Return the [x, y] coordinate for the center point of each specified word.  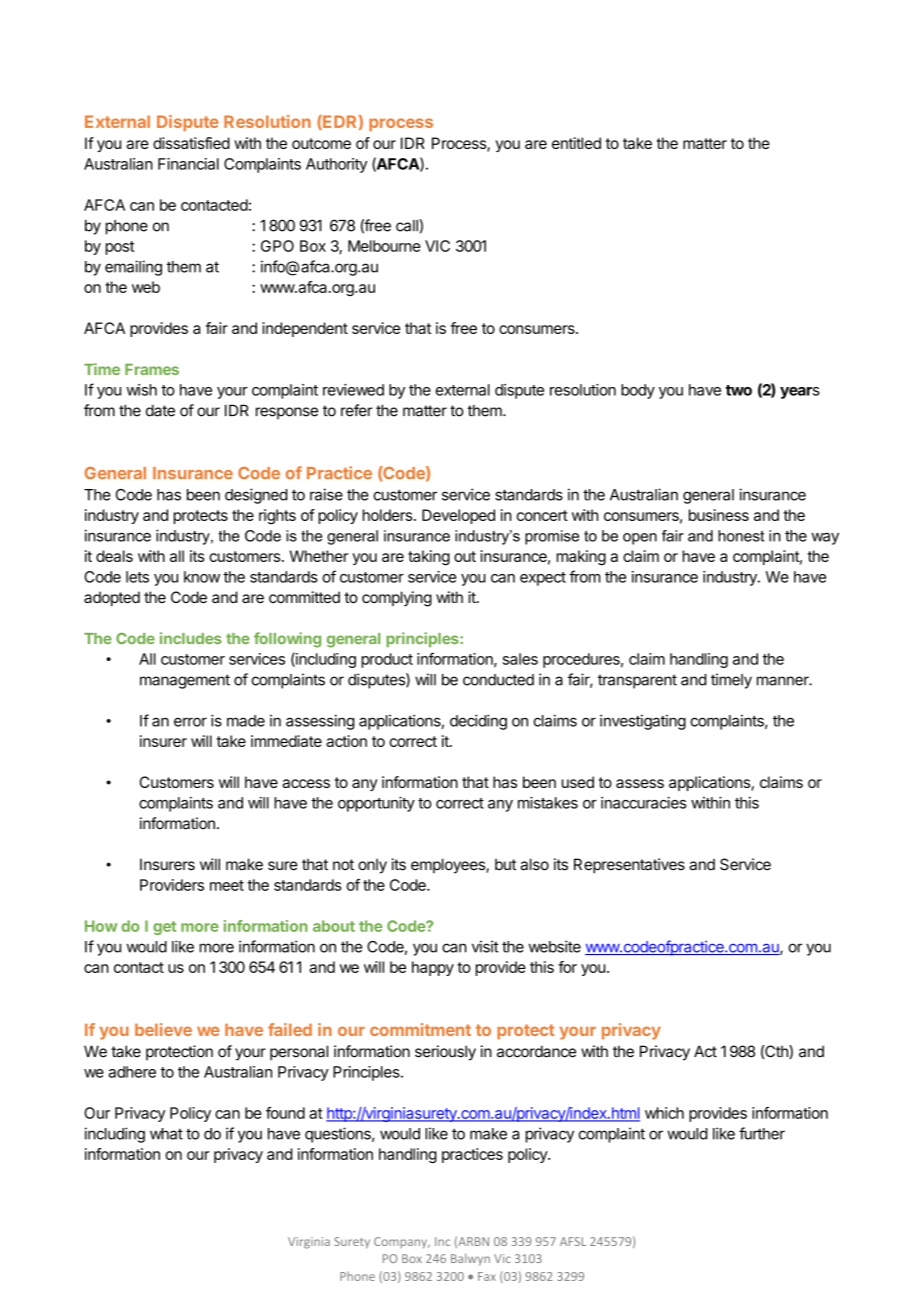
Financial [188, 164]
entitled [576, 143]
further [762, 1133]
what [166, 1134]
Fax [487, 1276]
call [407, 226]
